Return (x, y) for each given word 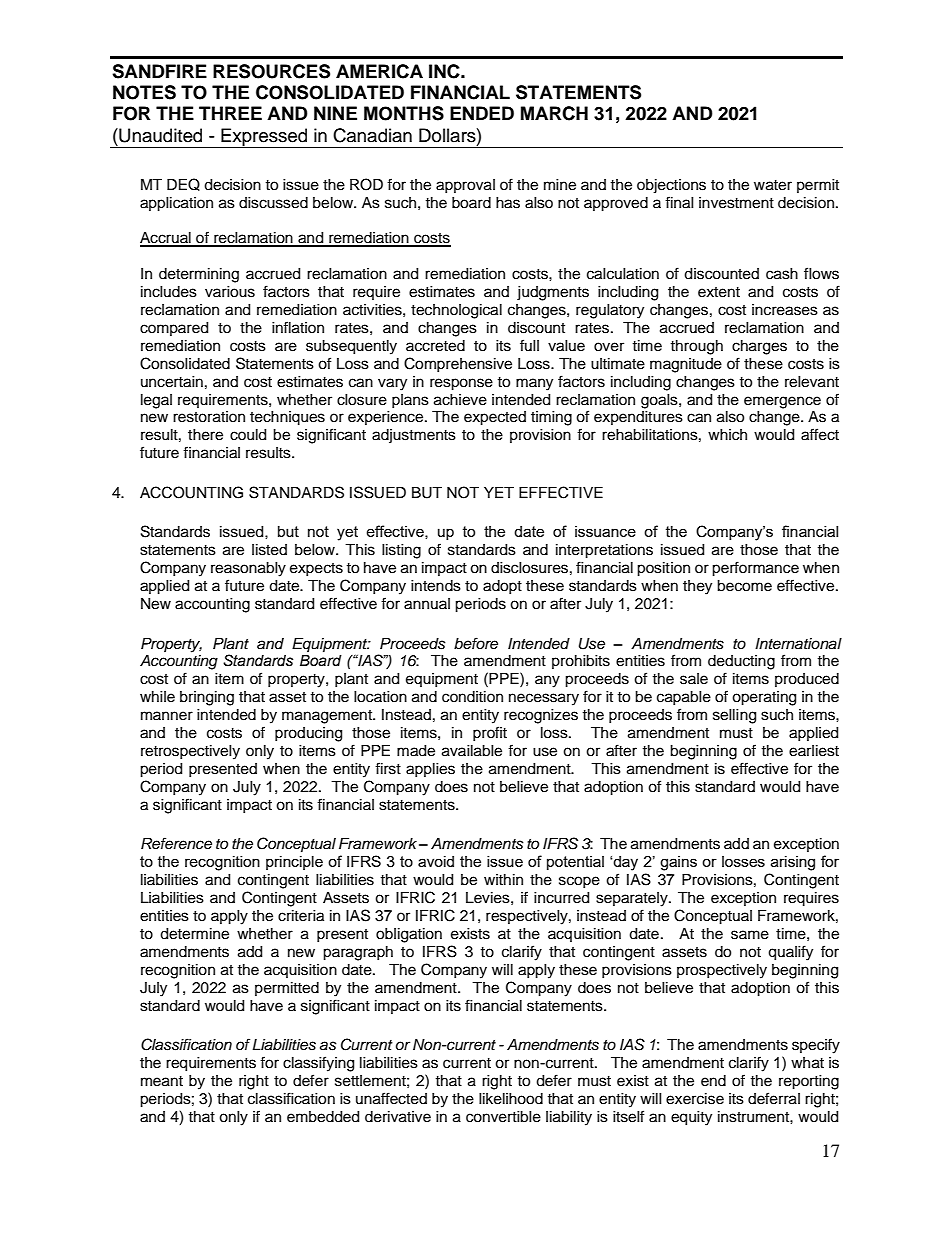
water (773, 185)
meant (162, 1081)
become (744, 586)
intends (436, 586)
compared (174, 329)
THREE (230, 113)
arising (793, 863)
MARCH (554, 113)
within (503, 879)
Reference (176, 843)
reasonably (248, 569)
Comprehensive (458, 364)
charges (759, 347)
